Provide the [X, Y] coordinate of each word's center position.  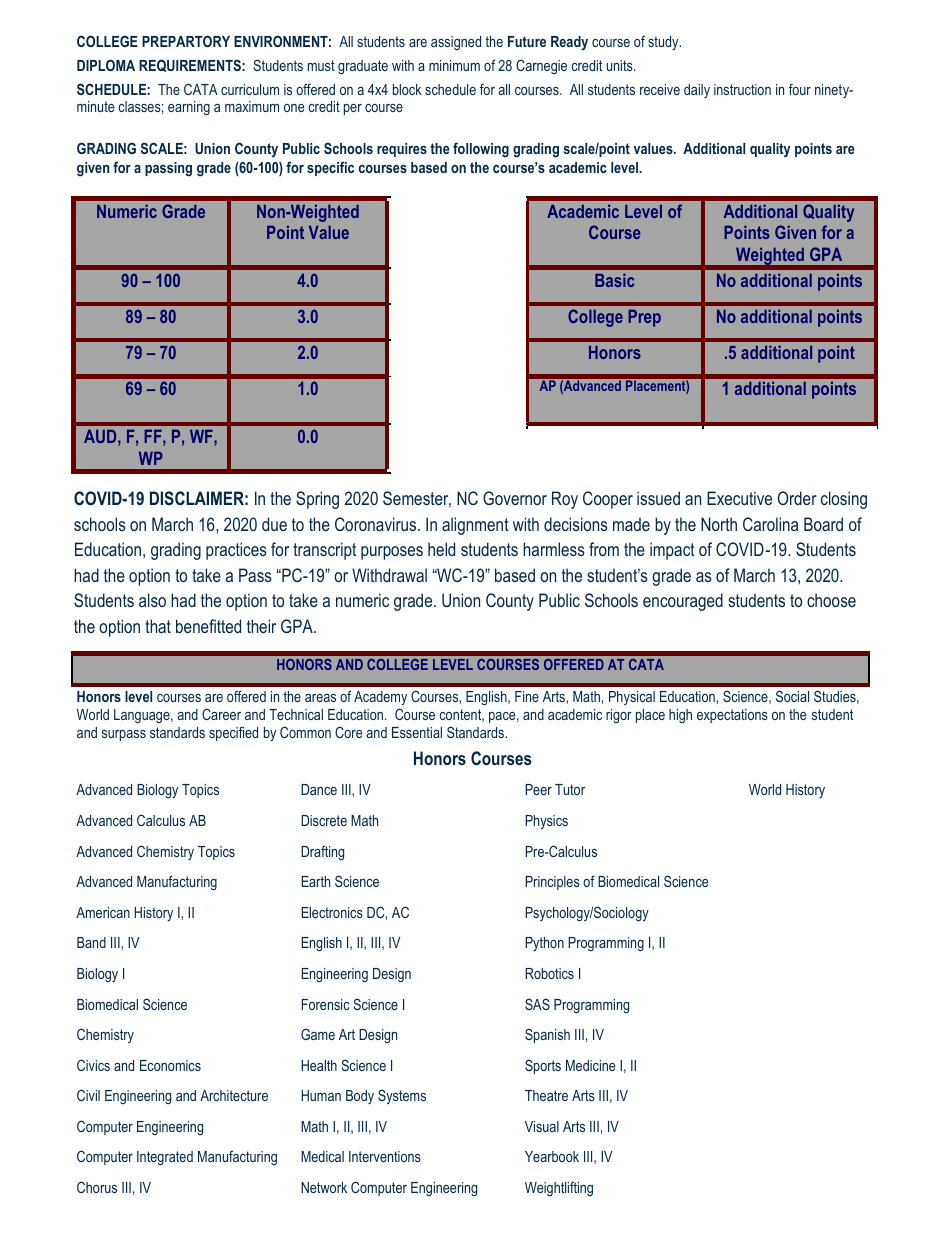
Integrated [165, 1158]
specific [330, 168]
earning [189, 108]
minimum [454, 65]
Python [544, 944]
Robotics [549, 973]
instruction [742, 89]
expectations [732, 716]
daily [697, 91]
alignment [475, 526]
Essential [417, 732]
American [103, 912]
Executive [739, 498]
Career [221, 714]
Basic [615, 280]
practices [236, 551]
